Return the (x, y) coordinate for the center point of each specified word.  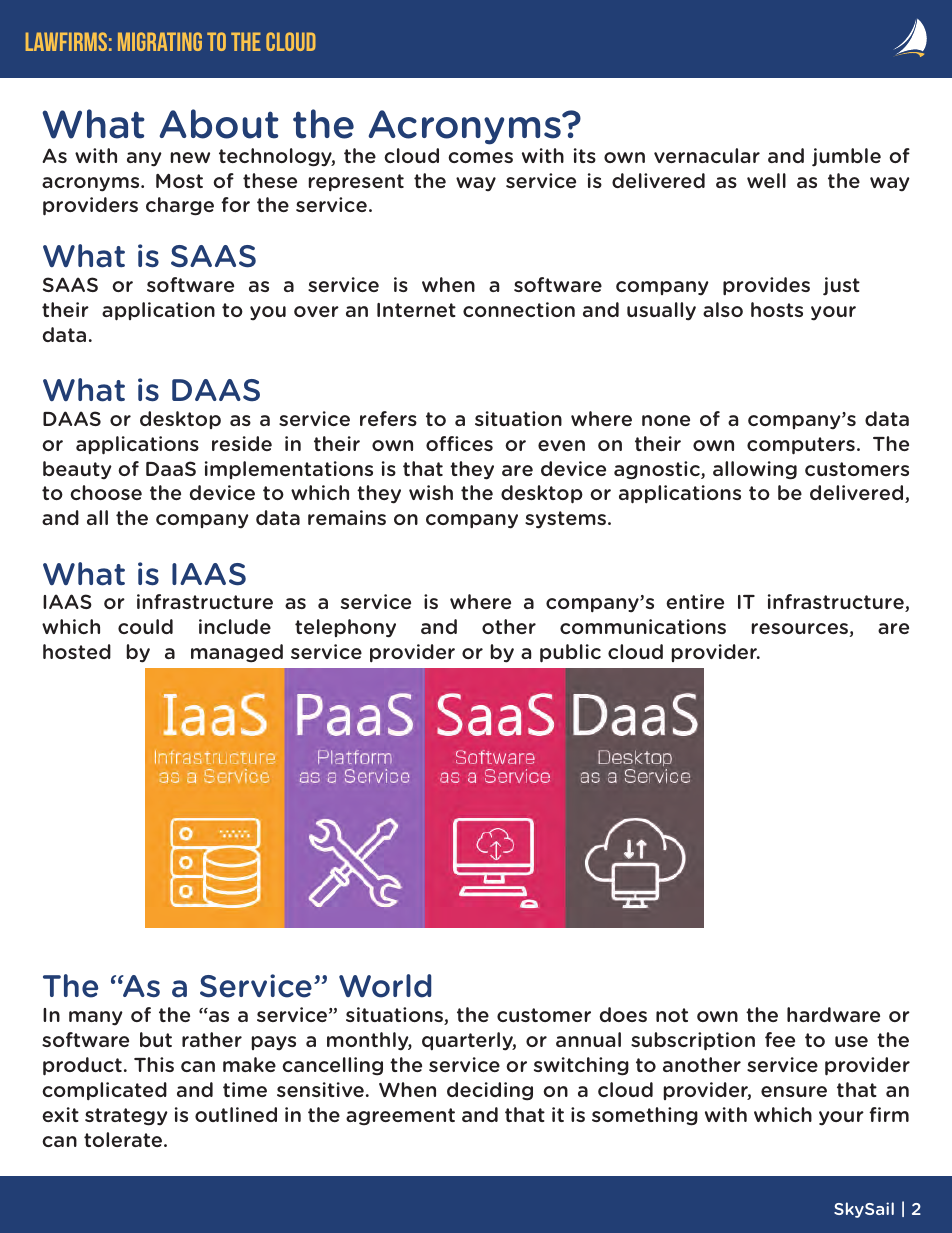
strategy (126, 1117)
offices (459, 443)
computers (801, 446)
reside (242, 443)
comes (480, 157)
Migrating (160, 41)
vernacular (707, 155)
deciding (490, 1091)
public (570, 653)
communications (643, 626)
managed (237, 653)
